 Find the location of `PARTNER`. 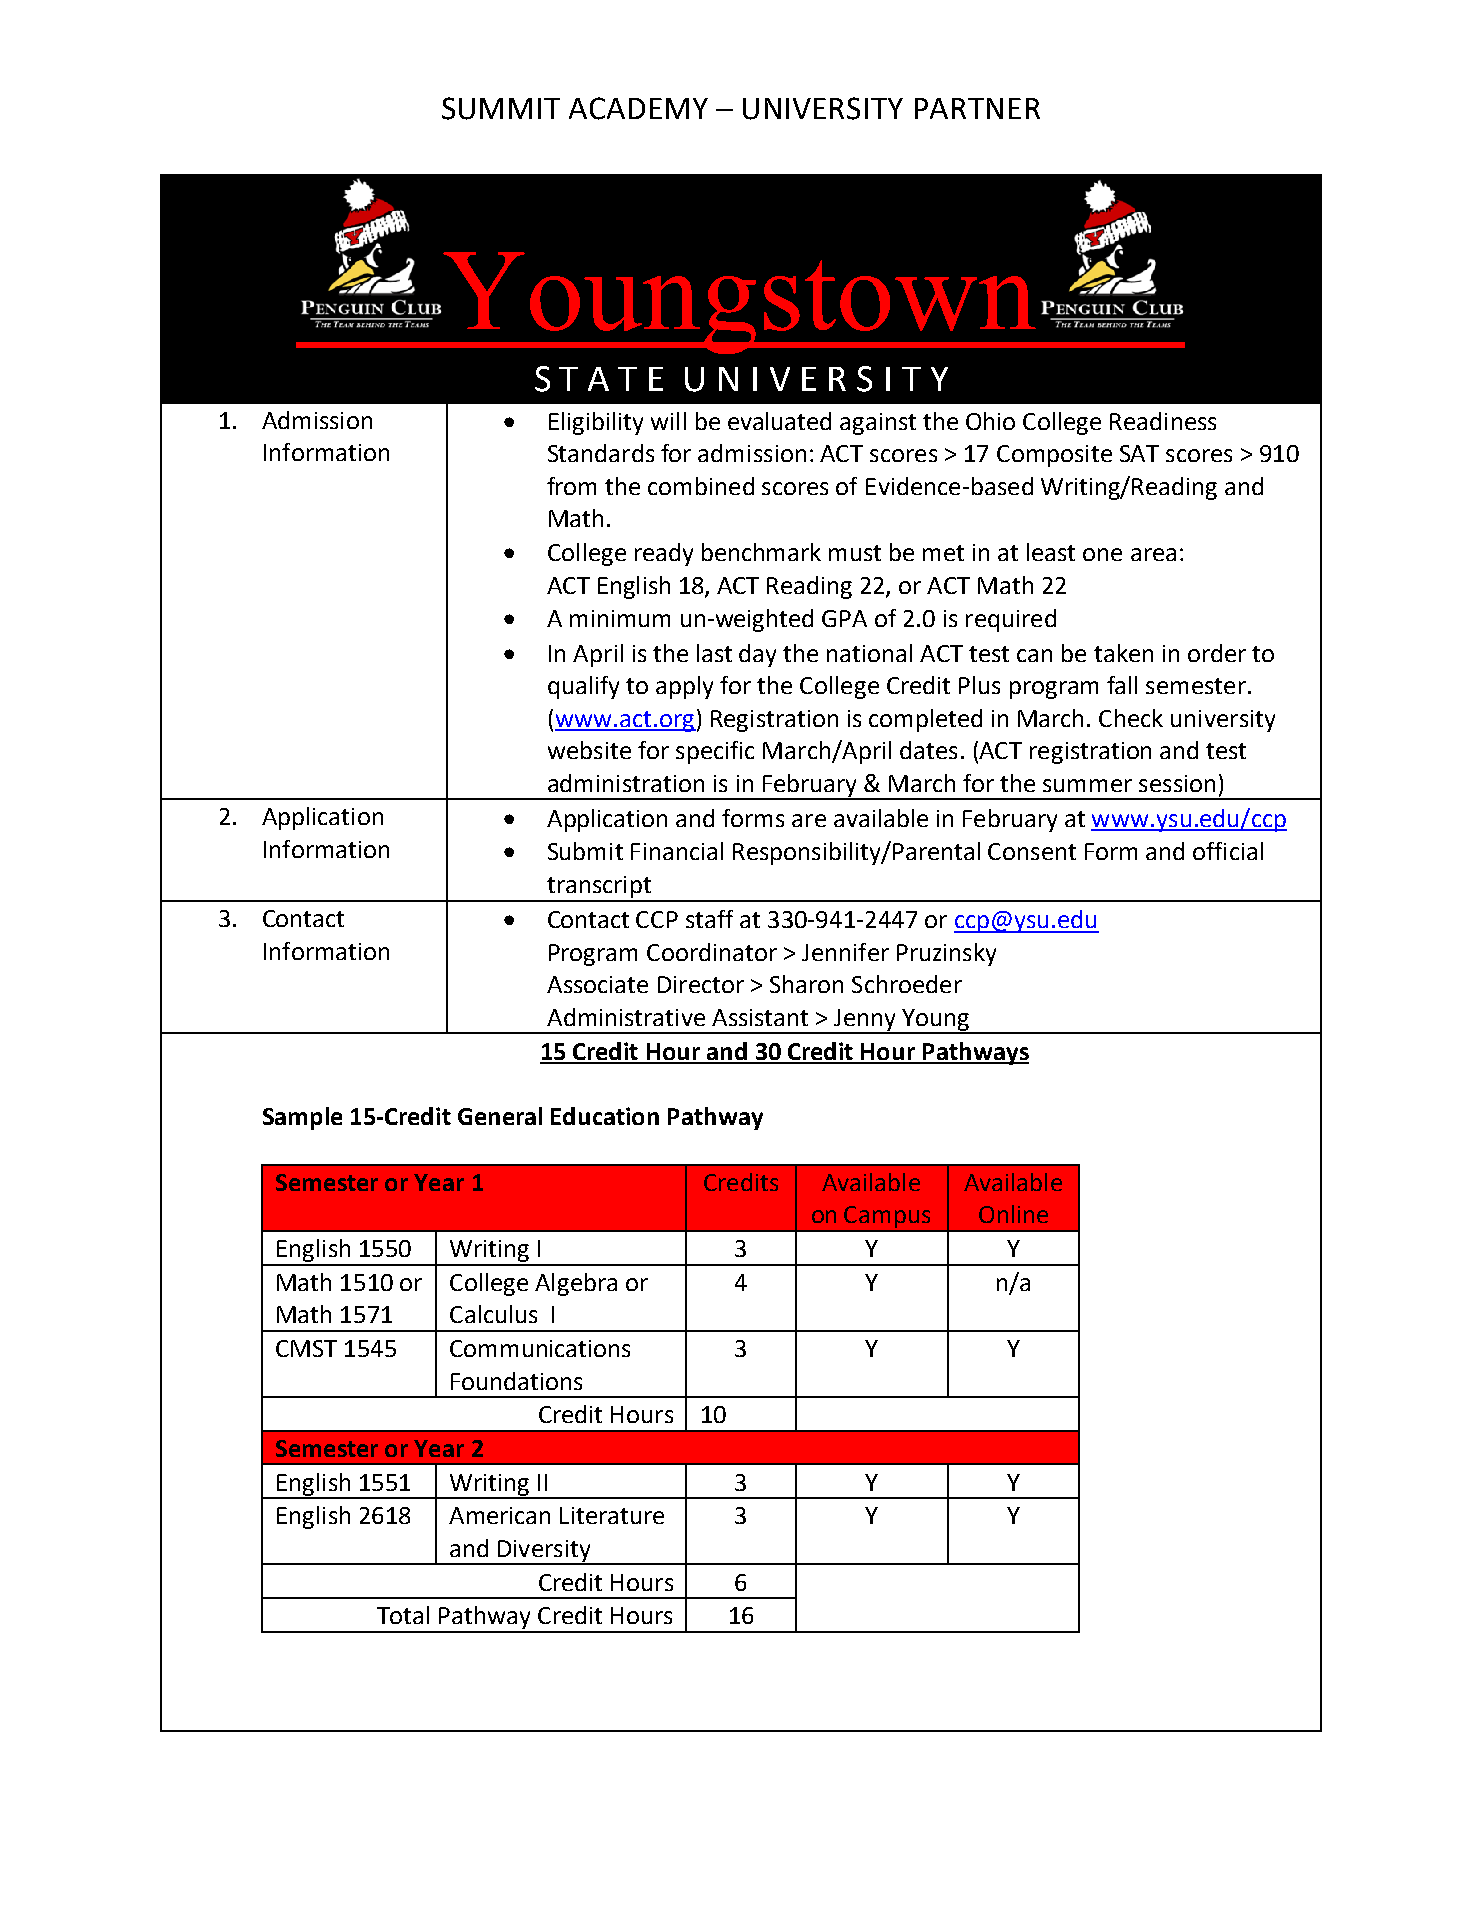

PARTNER is located at coordinates (977, 108).
